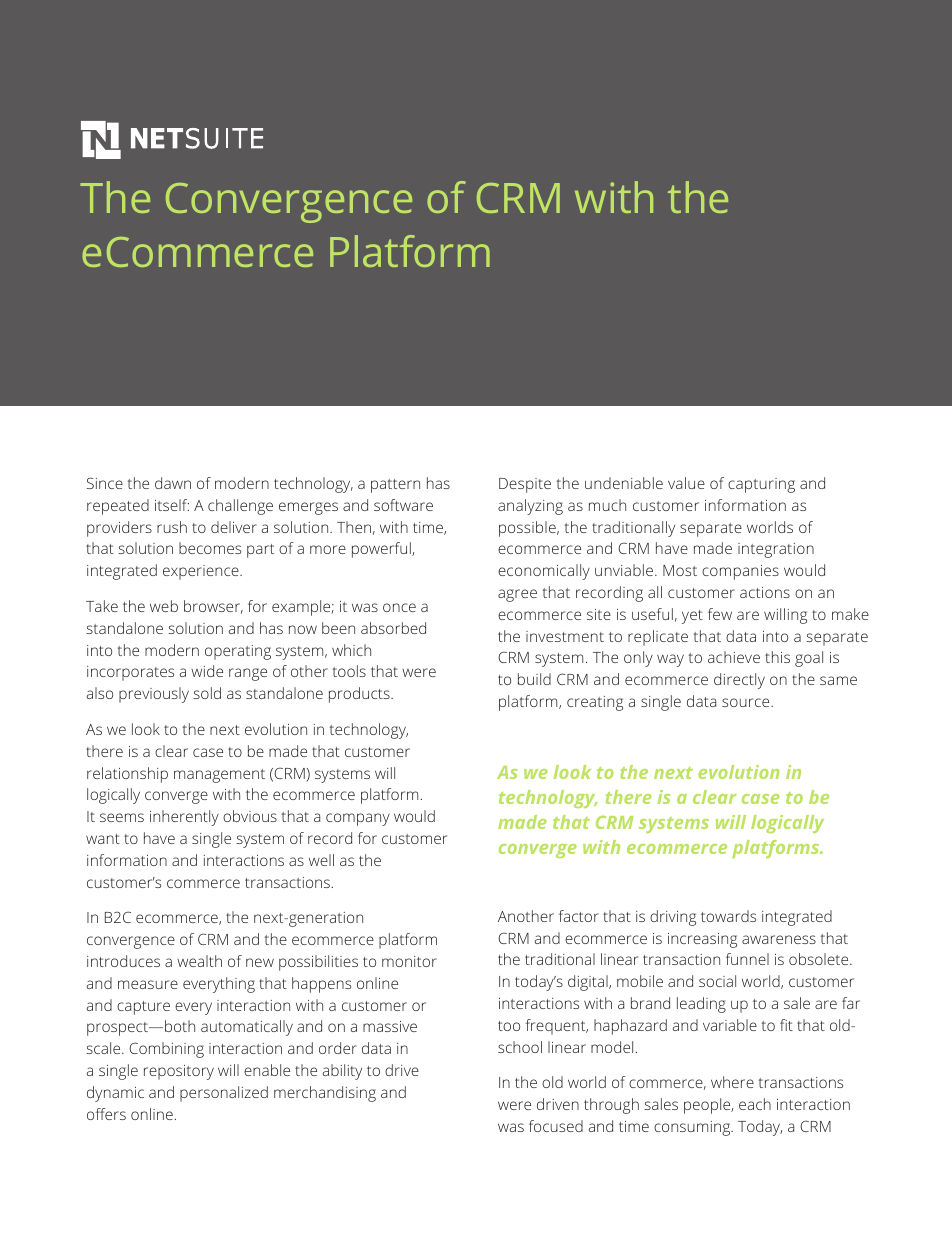 This screenshot has width=952, height=1233. What do you see at coordinates (207, 671) in the screenshot?
I see `wide` at bounding box center [207, 671].
